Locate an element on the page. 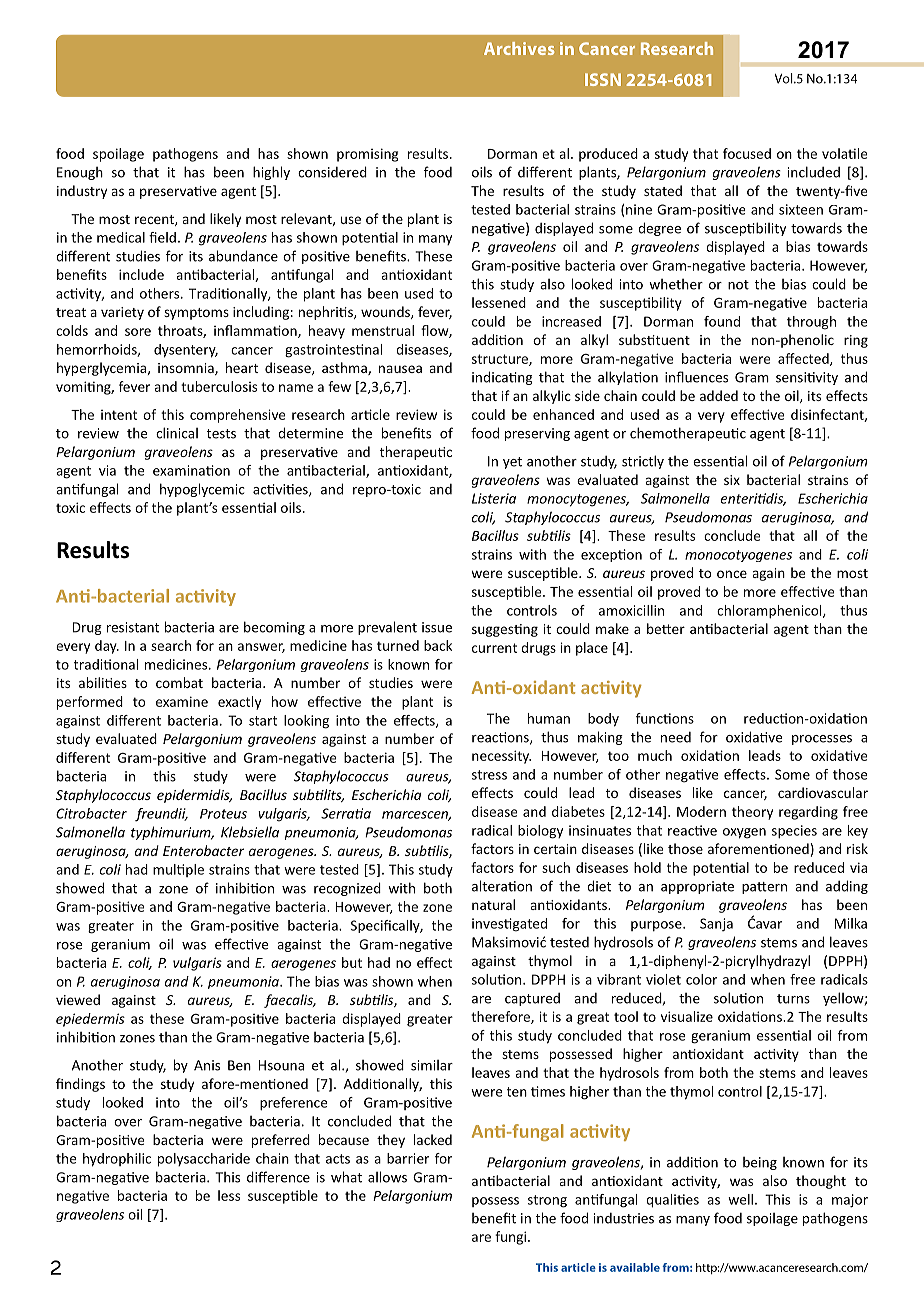 This image has width=924, height=1308. back is located at coordinates (438, 645).
